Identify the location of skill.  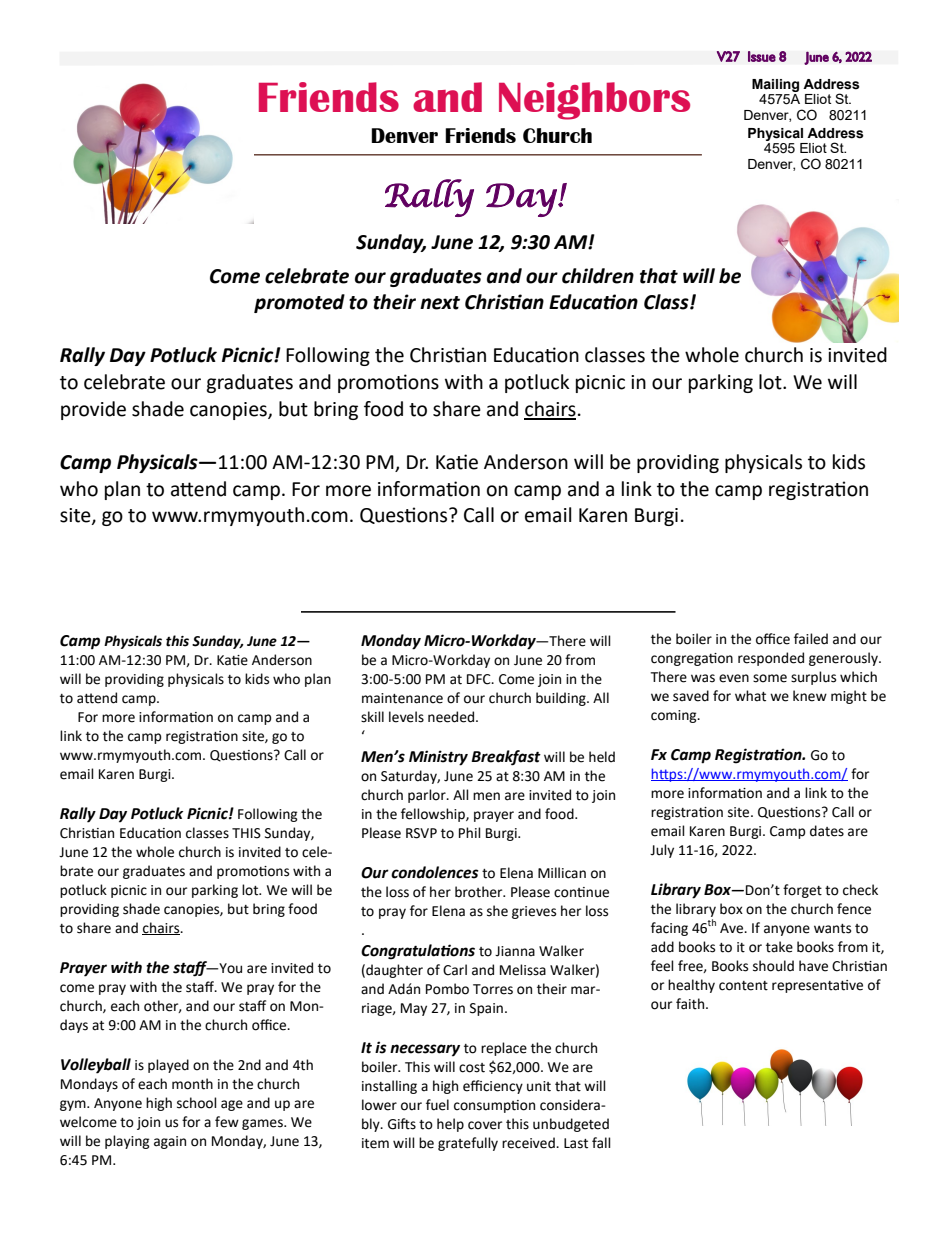
(372, 717).
